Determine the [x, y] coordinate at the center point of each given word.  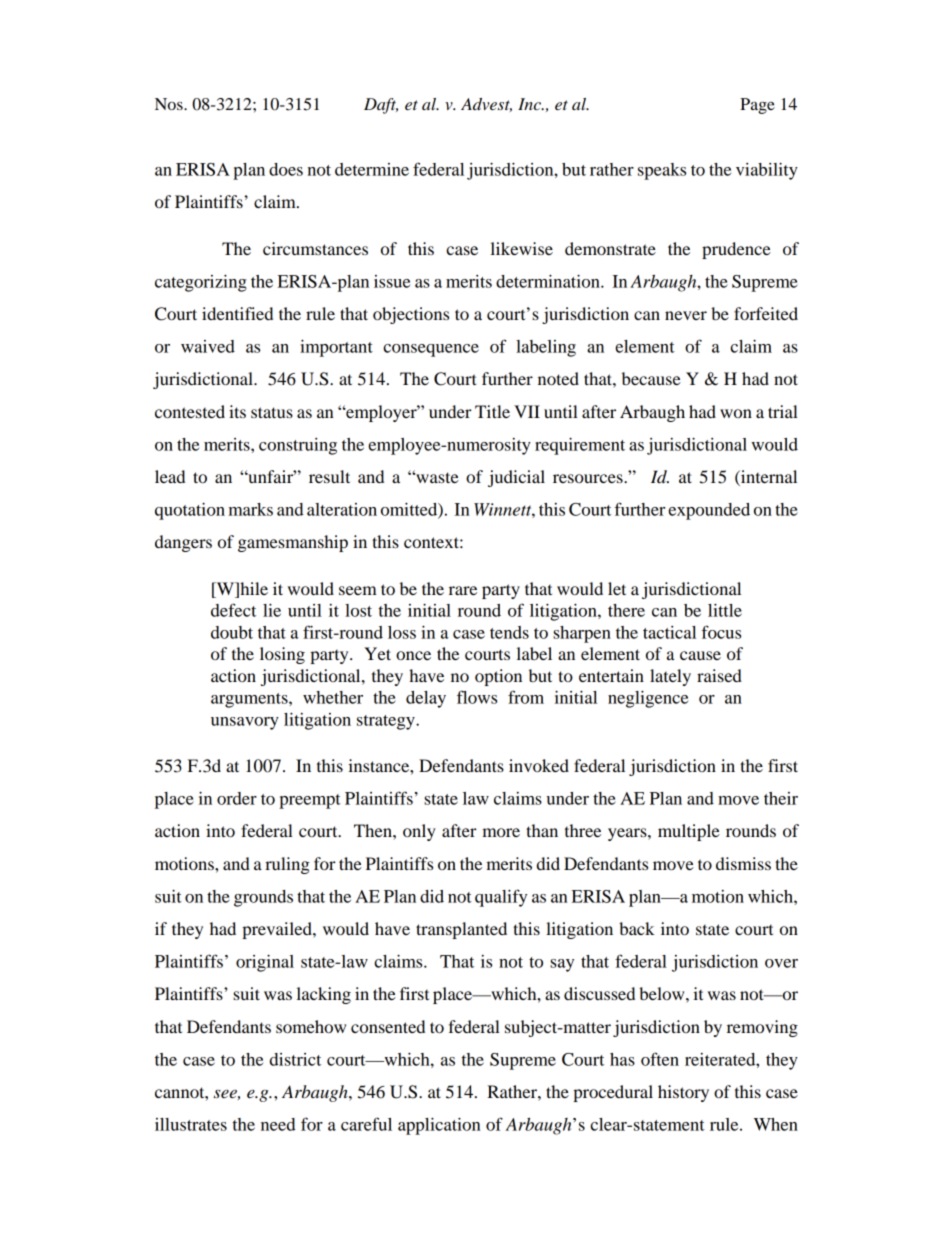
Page [757, 106]
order [237, 798]
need [278, 1124]
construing [298, 446]
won [736, 413]
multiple [689, 832]
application [439, 1126]
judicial [516, 478]
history [683, 1093]
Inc [530, 104]
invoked [539, 765]
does [286, 169]
